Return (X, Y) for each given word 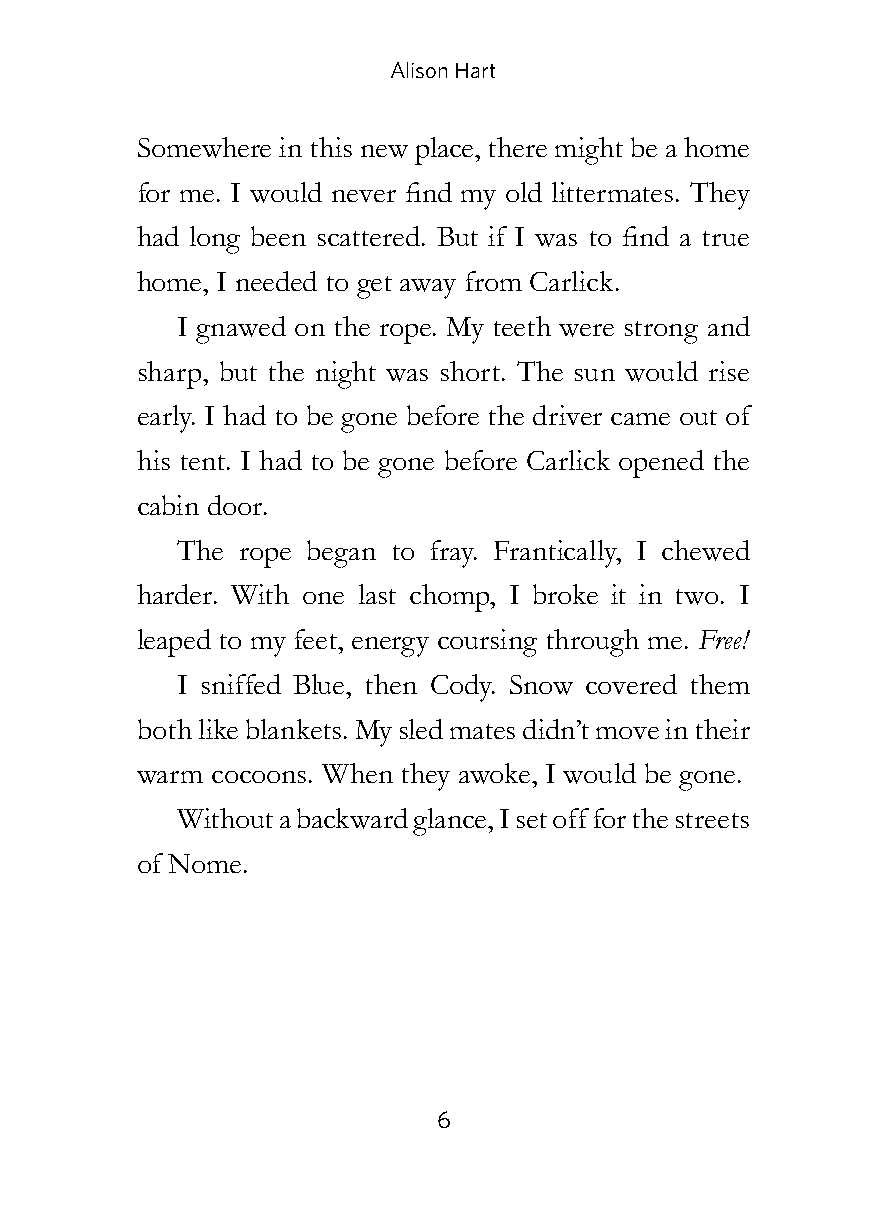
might (589, 151)
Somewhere (204, 147)
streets (712, 820)
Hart (475, 70)
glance (451, 822)
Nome (204, 863)
